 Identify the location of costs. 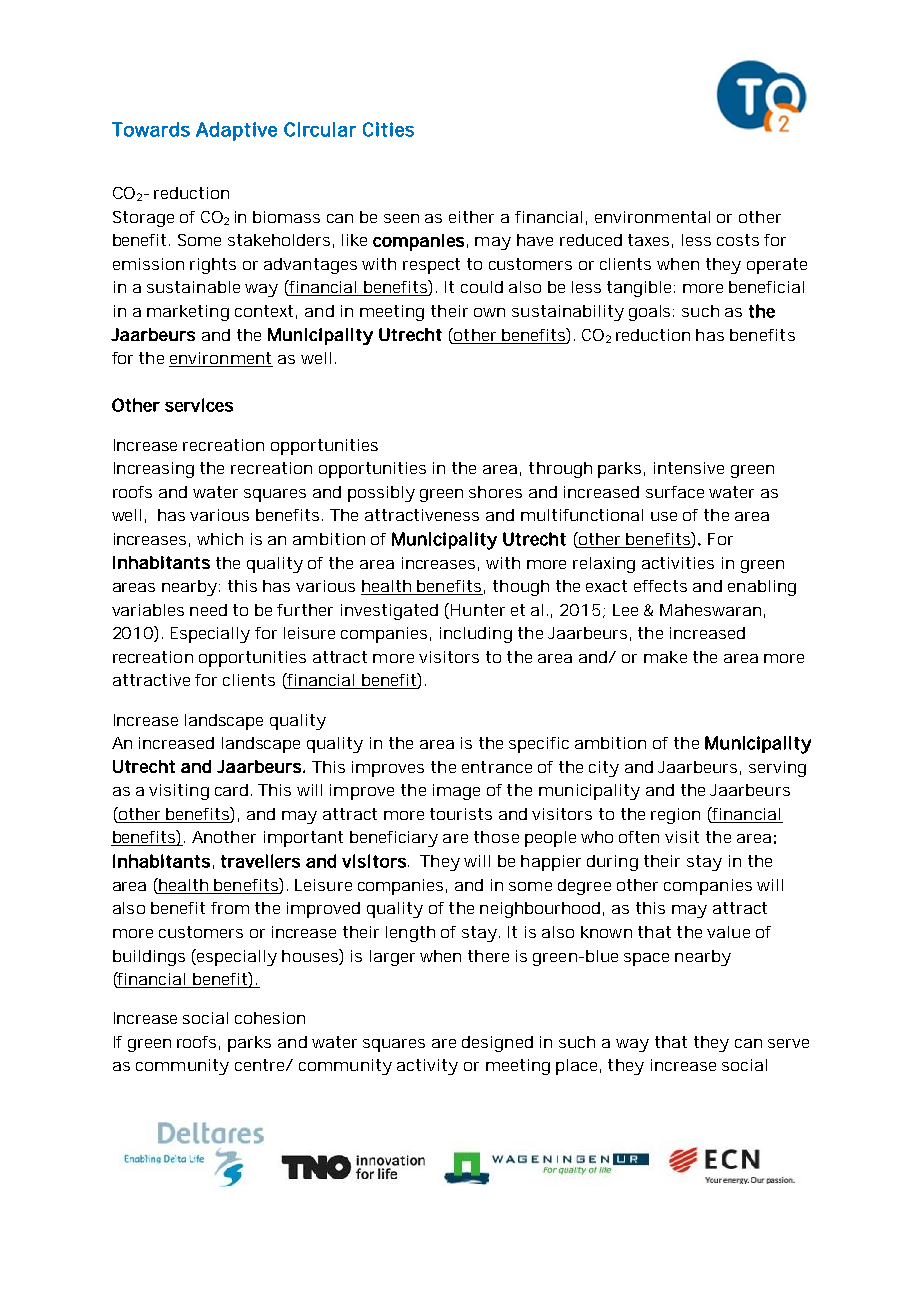
(738, 240).
